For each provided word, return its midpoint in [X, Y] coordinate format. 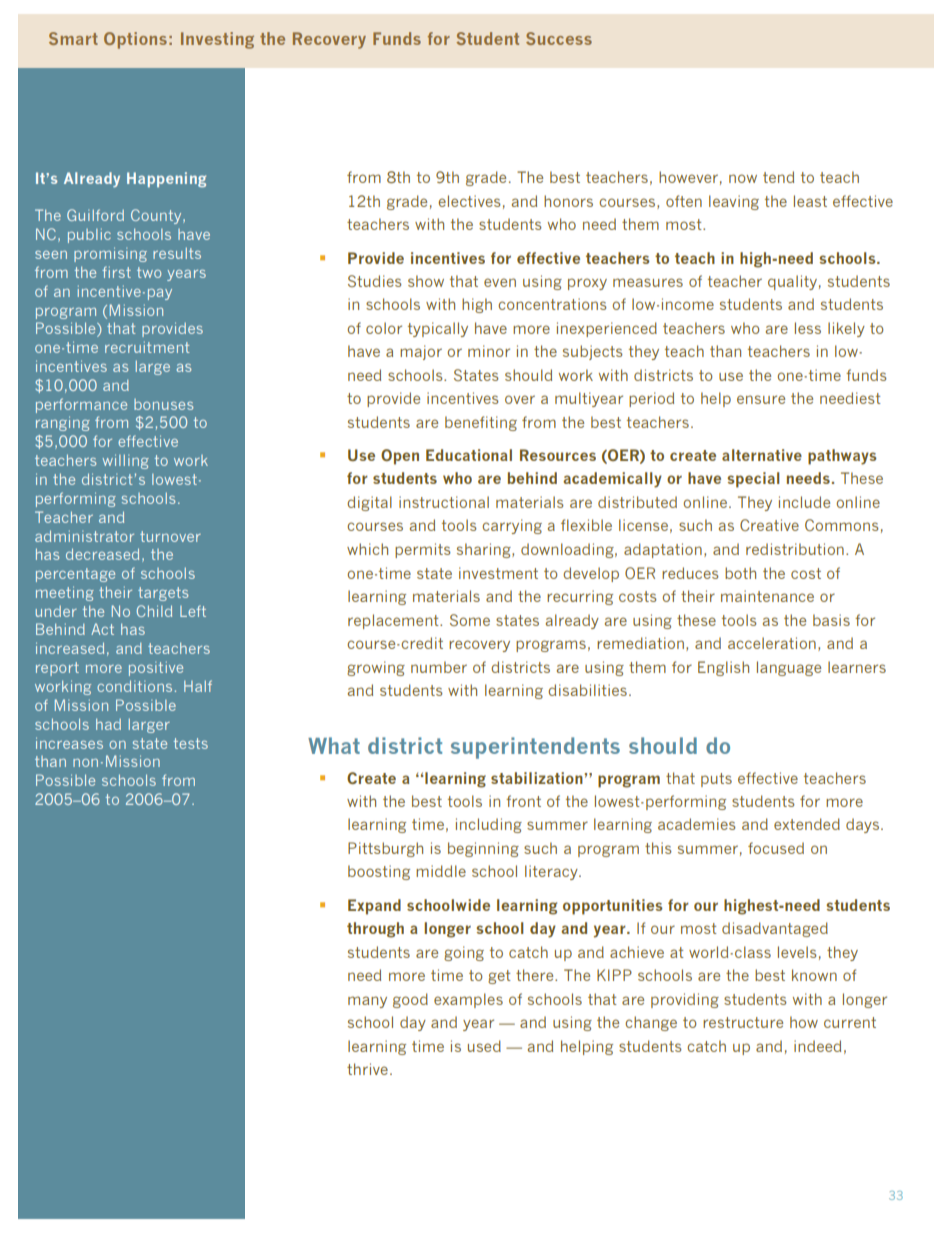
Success [559, 38]
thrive [367, 1069]
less [808, 328]
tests [191, 743]
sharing [485, 550]
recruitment [147, 347]
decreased [102, 554]
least [810, 201]
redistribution [795, 549]
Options [135, 40]
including [489, 825]
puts [716, 780]
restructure [743, 1022]
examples [468, 1000]
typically [438, 329]
